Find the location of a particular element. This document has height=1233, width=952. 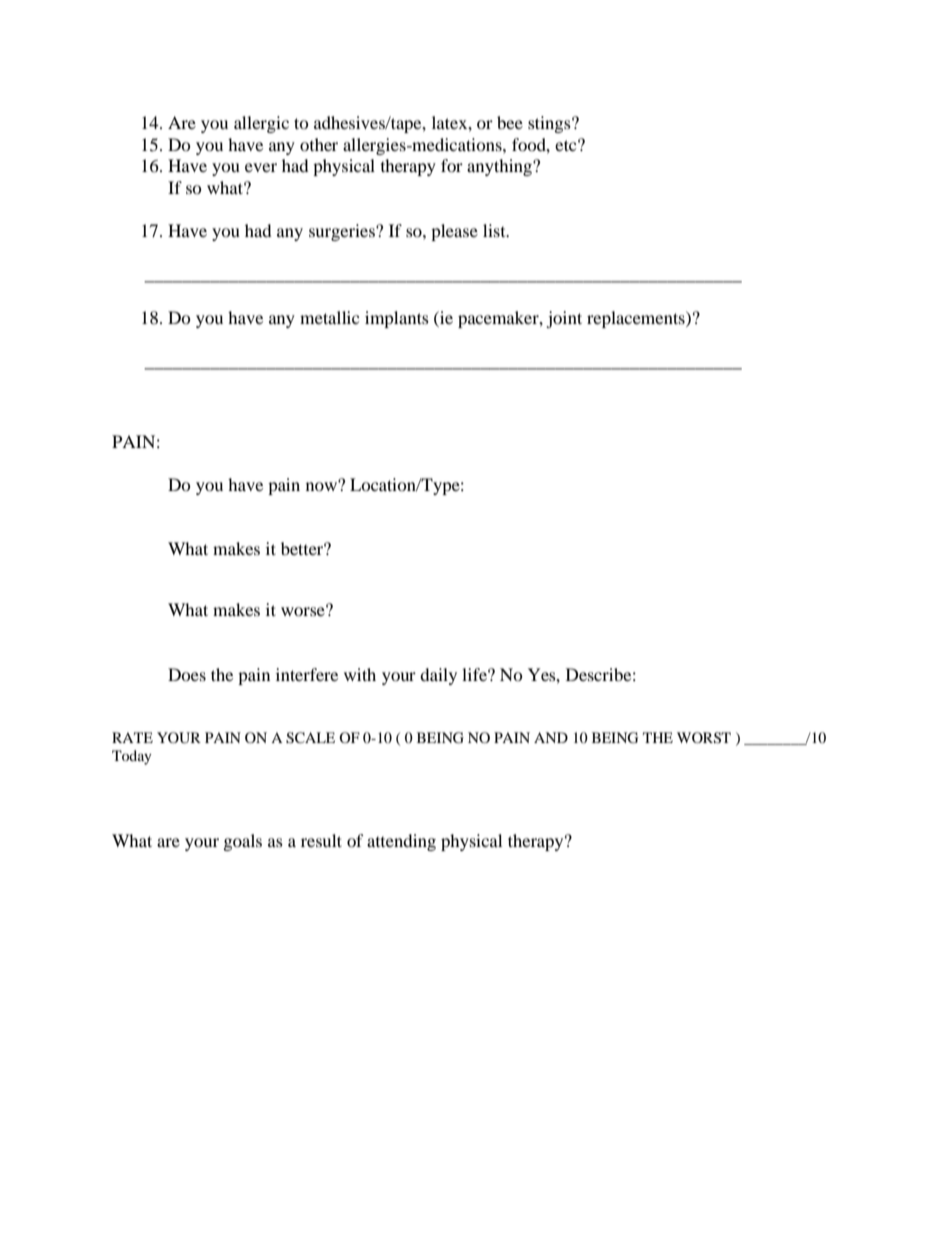

goals is located at coordinates (243, 842).
